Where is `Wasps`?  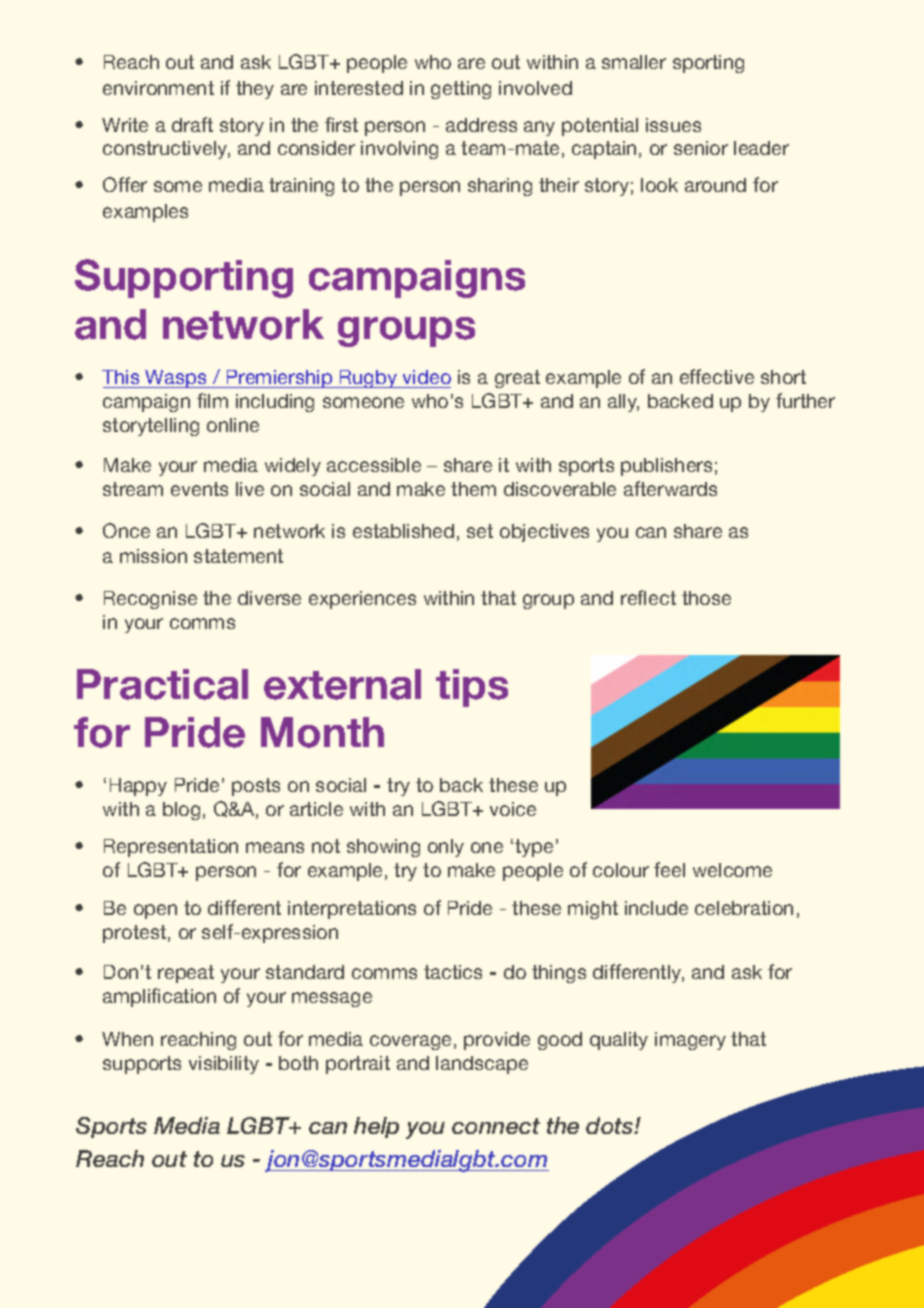
Wasps is located at coordinates (176, 379).
